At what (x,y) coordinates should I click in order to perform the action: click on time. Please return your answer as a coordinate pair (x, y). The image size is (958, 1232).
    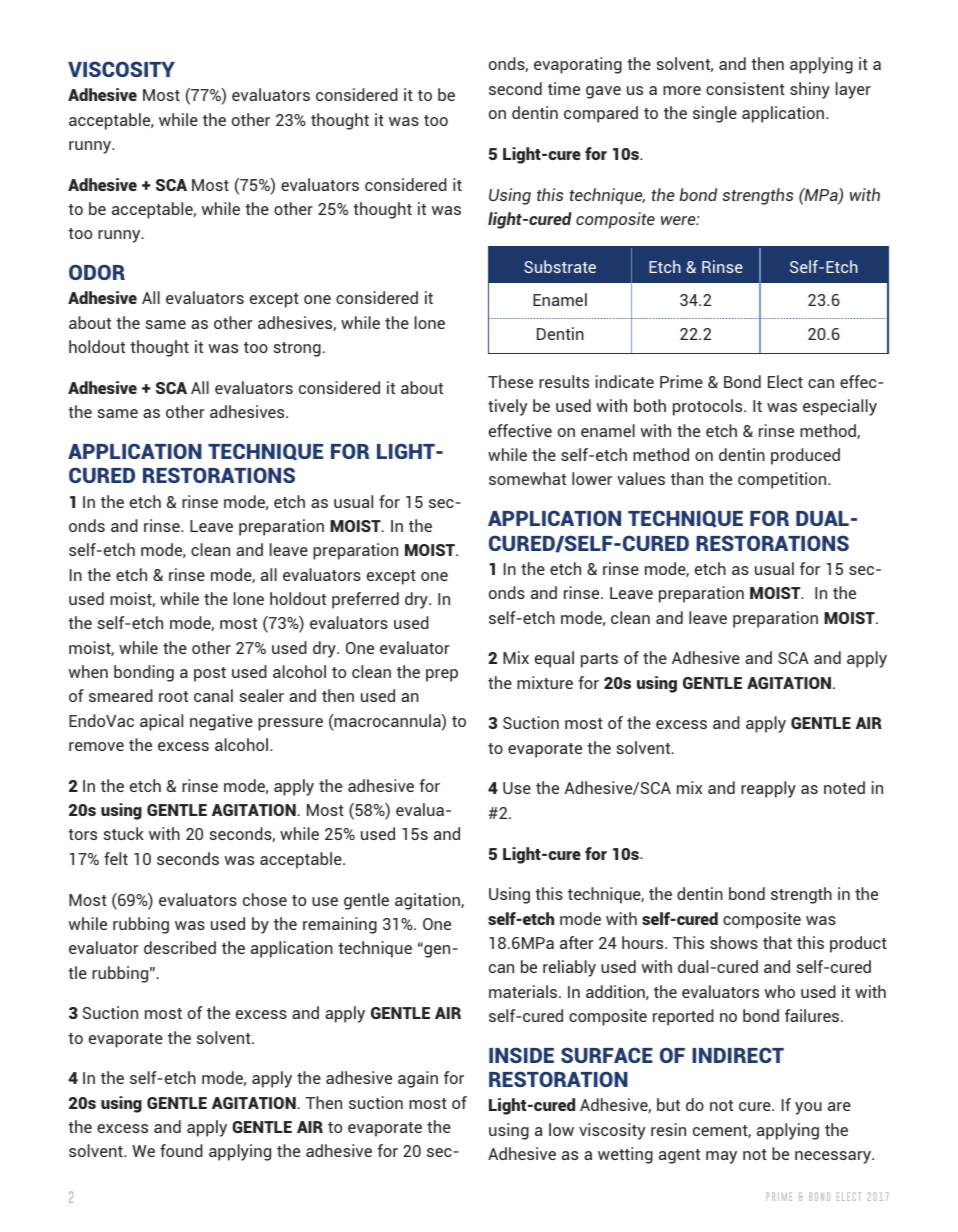
    Looking at the image, I should click on (564, 88).
